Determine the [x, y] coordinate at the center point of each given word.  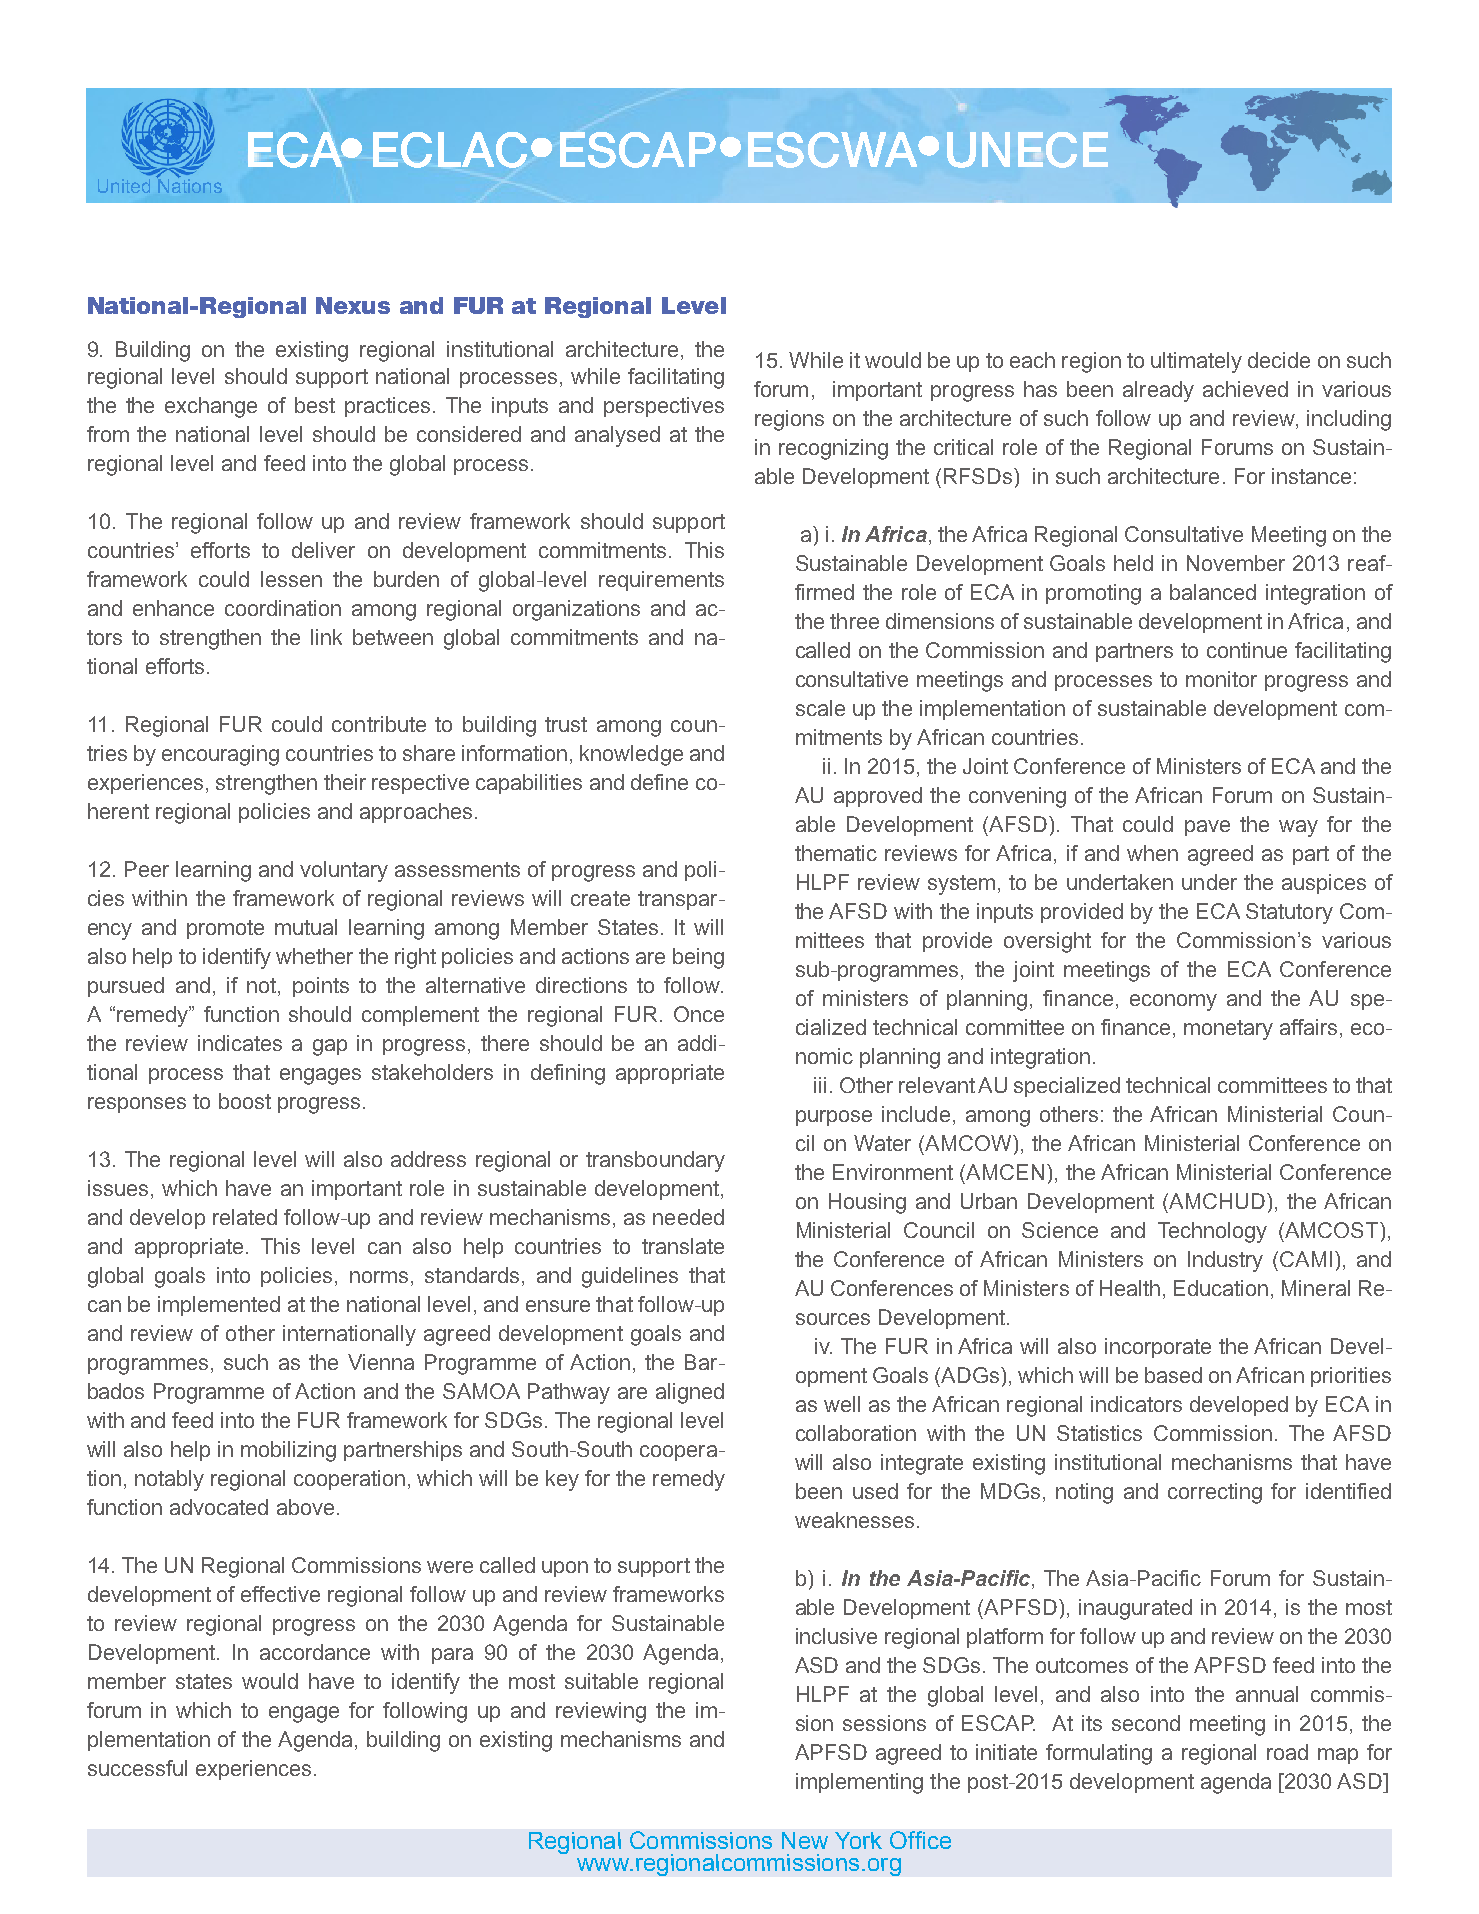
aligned [690, 1393]
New [805, 1840]
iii [820, 1085]
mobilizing [288, 1451]
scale [820, 708]
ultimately [1196, 362]
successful [137, 1768]
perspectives [664, 407]
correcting [1215, 1493]
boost [245, 1101]
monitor [1221, 679]
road [1287, 1752]
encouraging [220, 755]
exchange [211, 407]
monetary [1228, 1030]
